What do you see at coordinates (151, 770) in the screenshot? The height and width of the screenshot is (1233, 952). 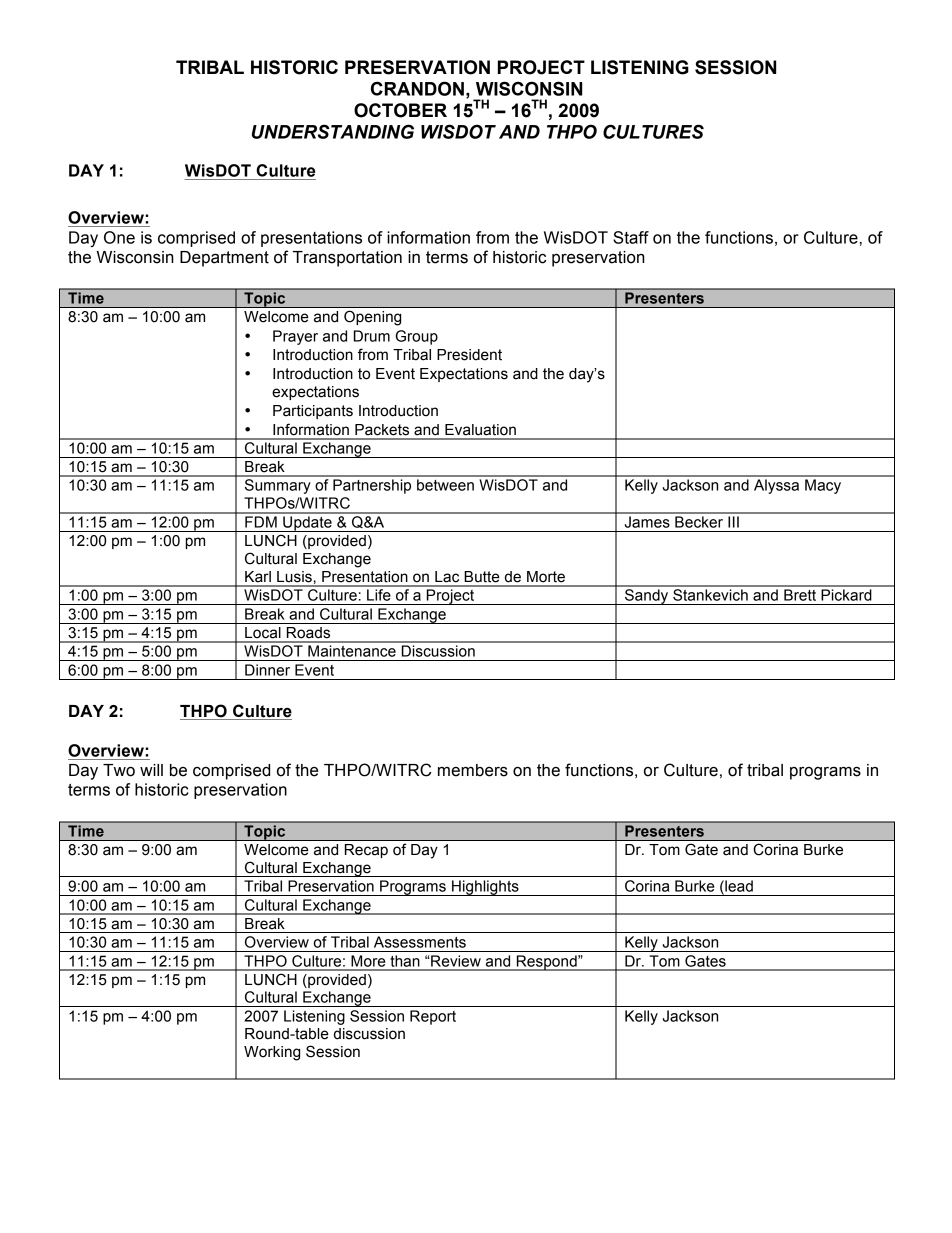 I see `will` at bounding box center [151, 770].
